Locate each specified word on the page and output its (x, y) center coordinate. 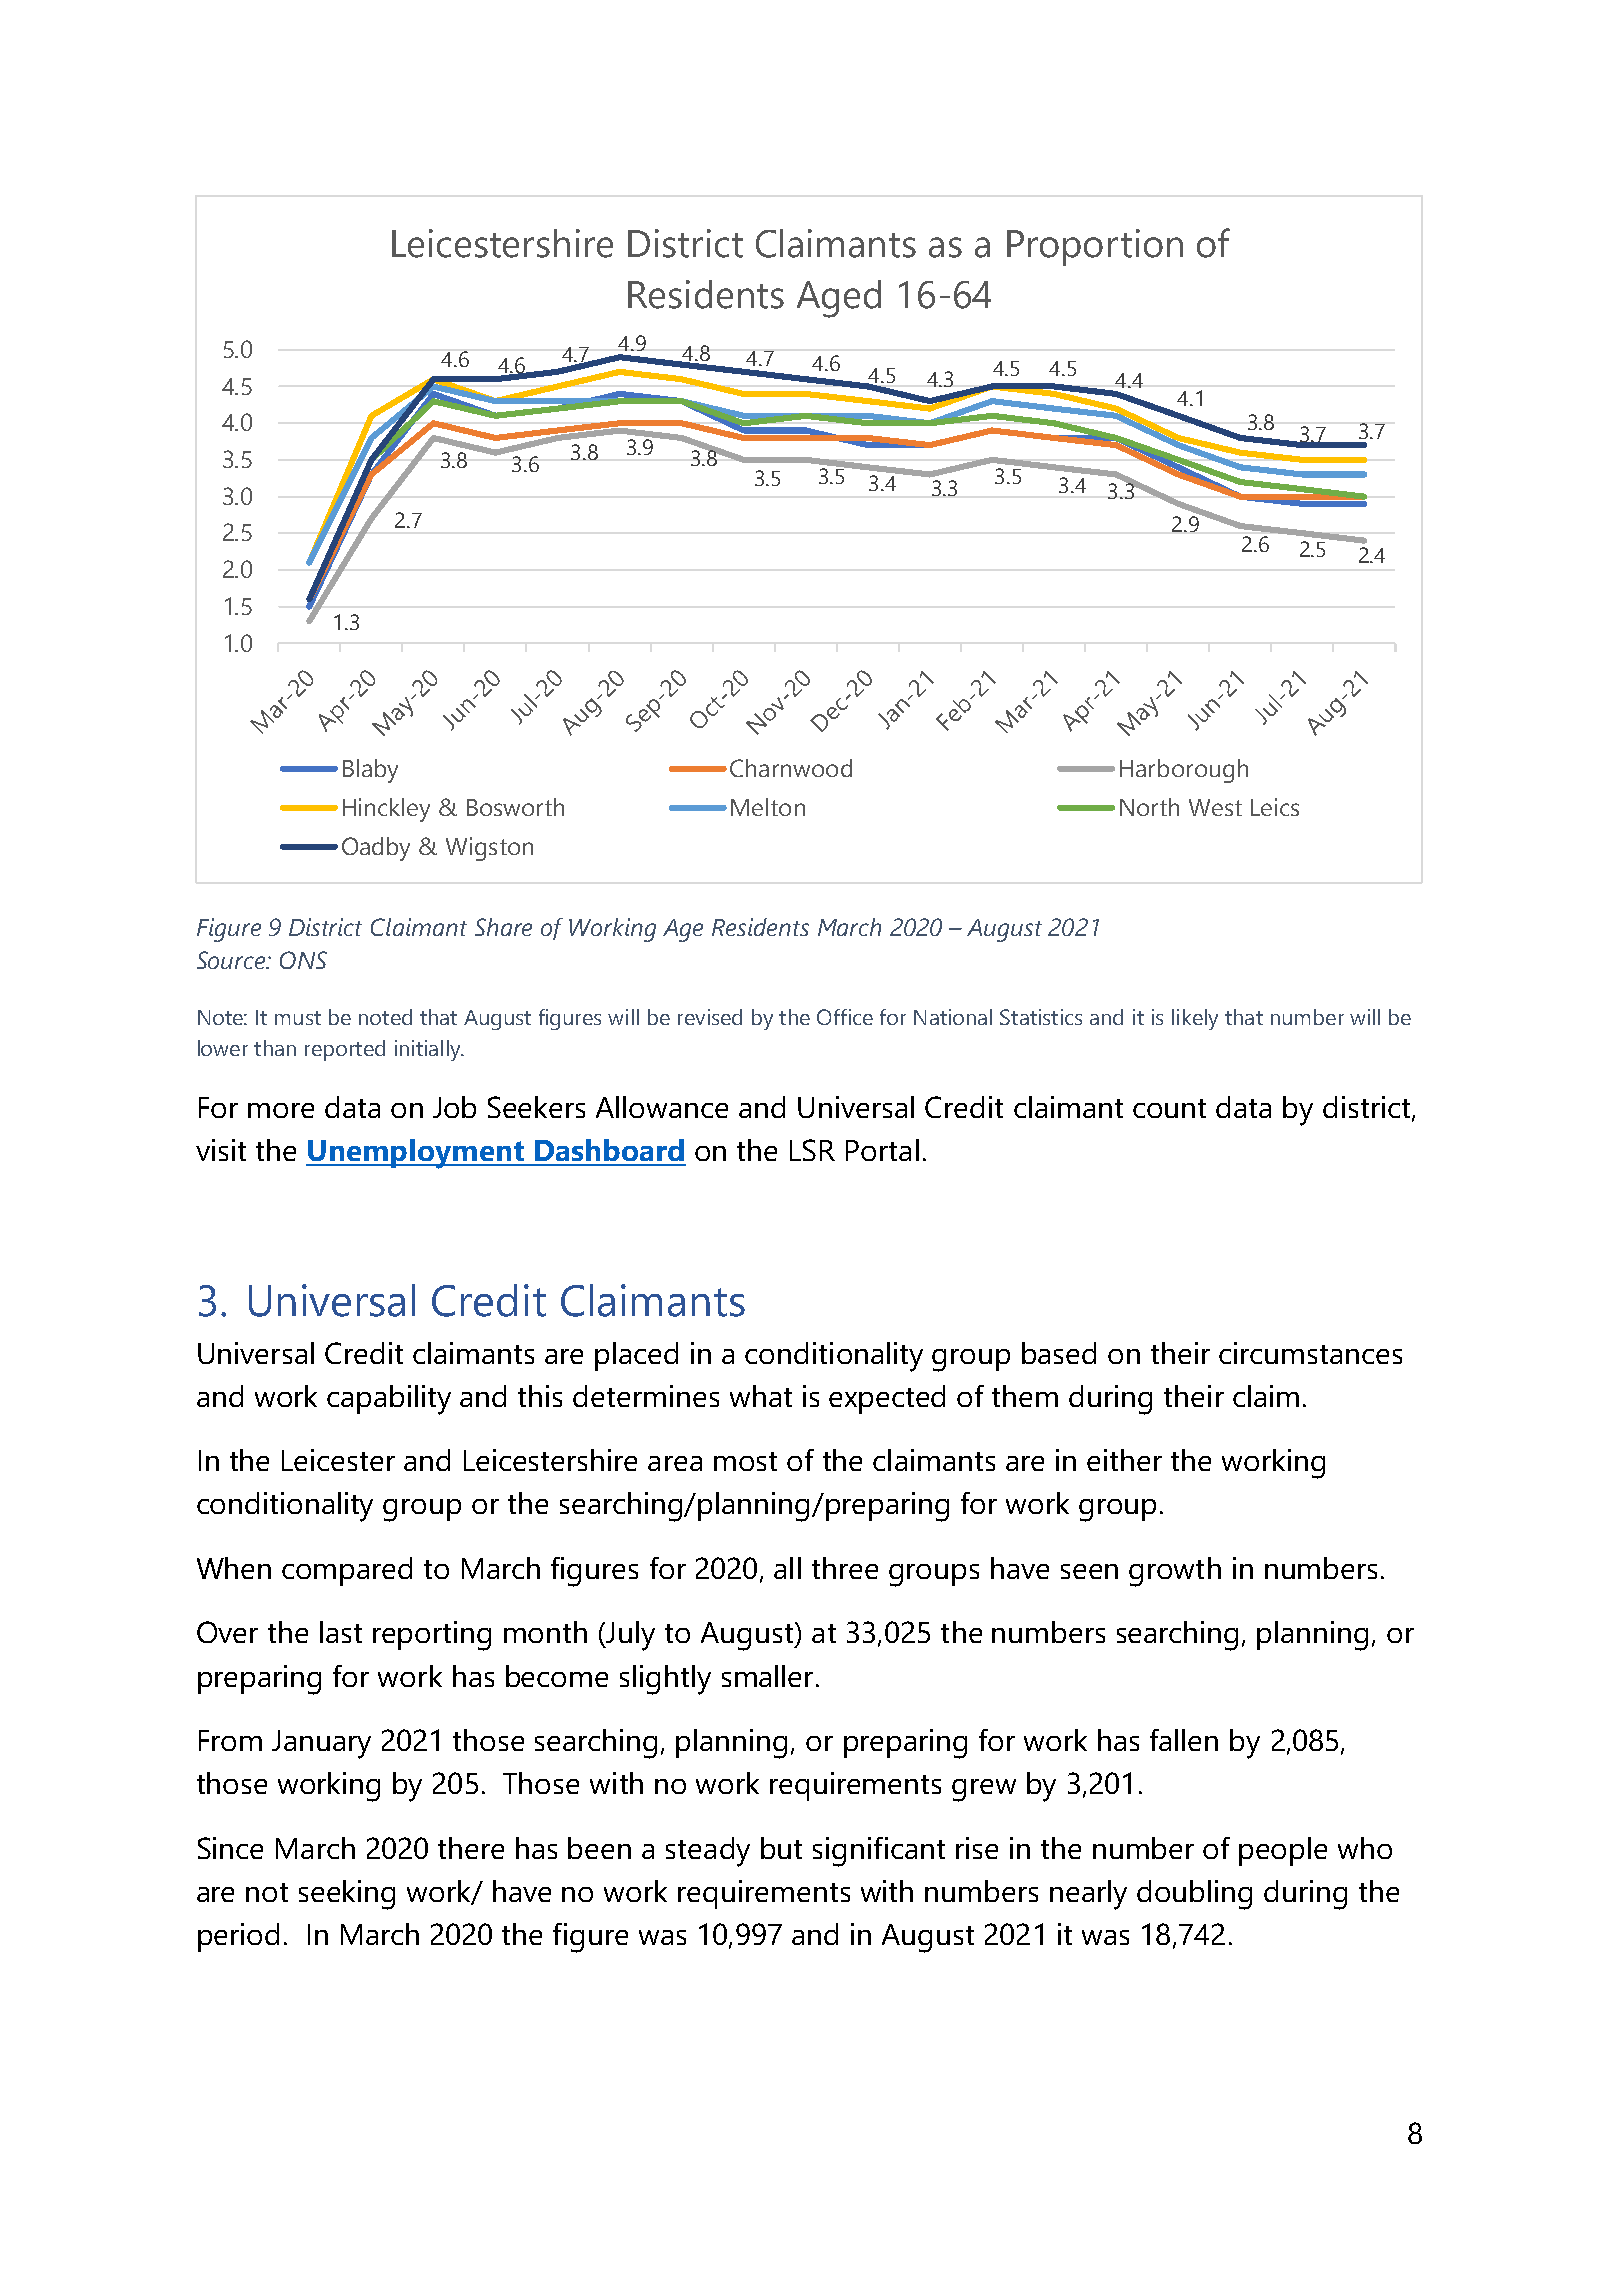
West (1215, 807)
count (1169, 1108)
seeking (347, 1895)
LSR (812, 1150)
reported (345, 1050)
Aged (839, 299)
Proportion (1095, 247)
